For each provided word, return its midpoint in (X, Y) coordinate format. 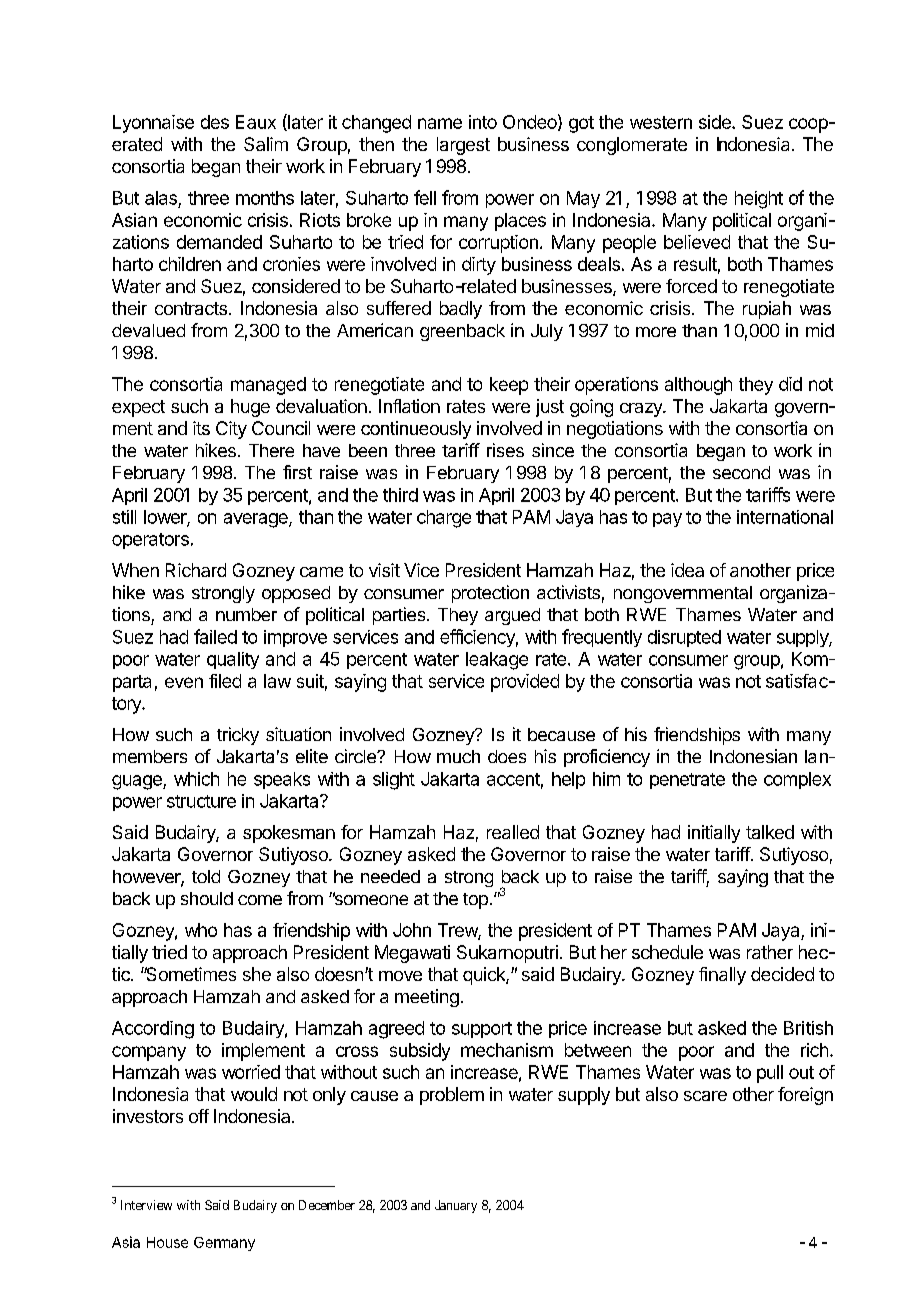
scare (705, 1096)
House (167, 1242)
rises (505, 450)
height (759, 200)
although (698, 386)
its (201, 428)
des (215, 122)
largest (463, 146)
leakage (497, 661)
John (412, 930)
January (456, 1206)
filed (225, 681)
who (201, 930)
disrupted (684, 638)
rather (770, 952)
